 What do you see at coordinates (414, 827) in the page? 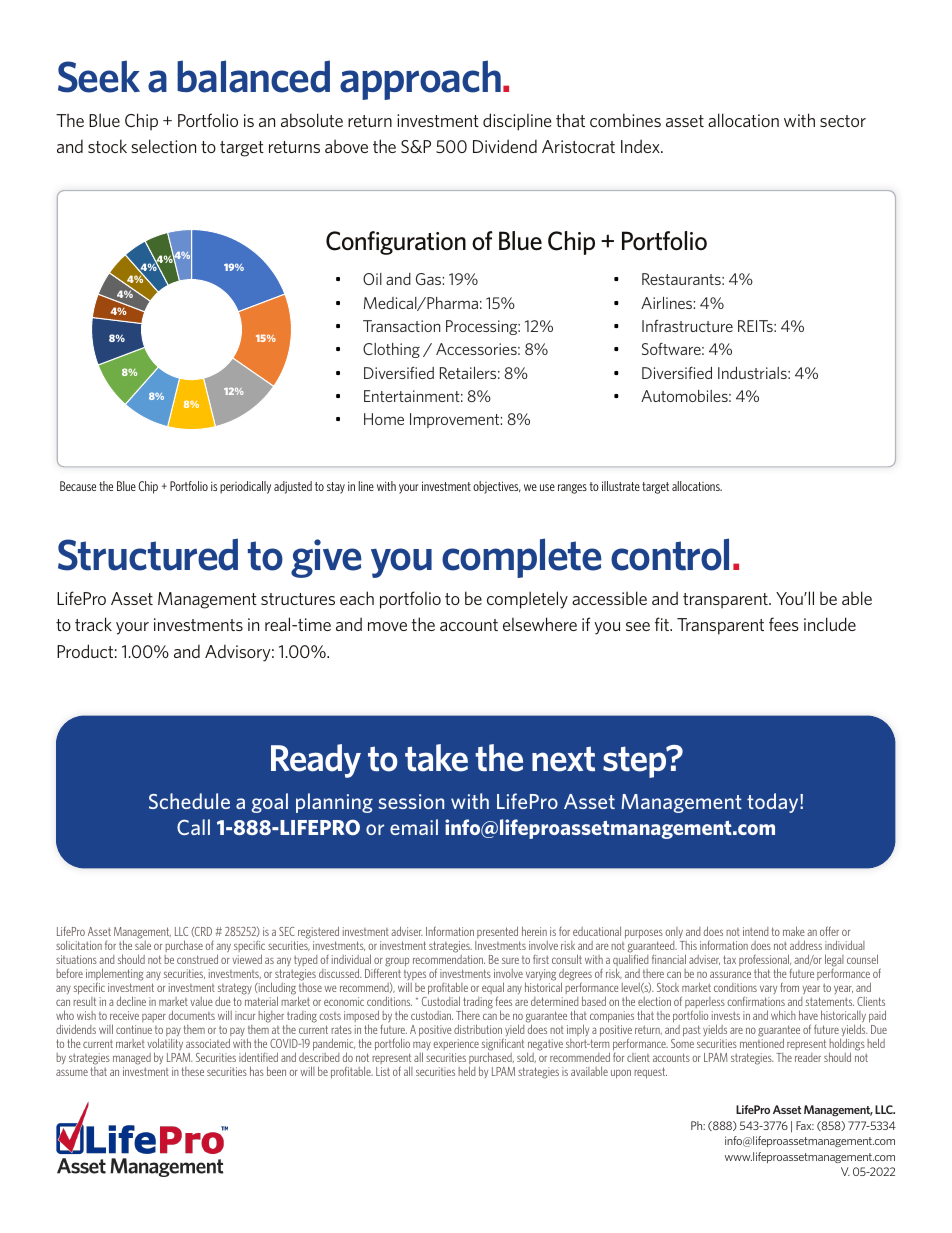
I see `email` at bounding box center [414, 827].
